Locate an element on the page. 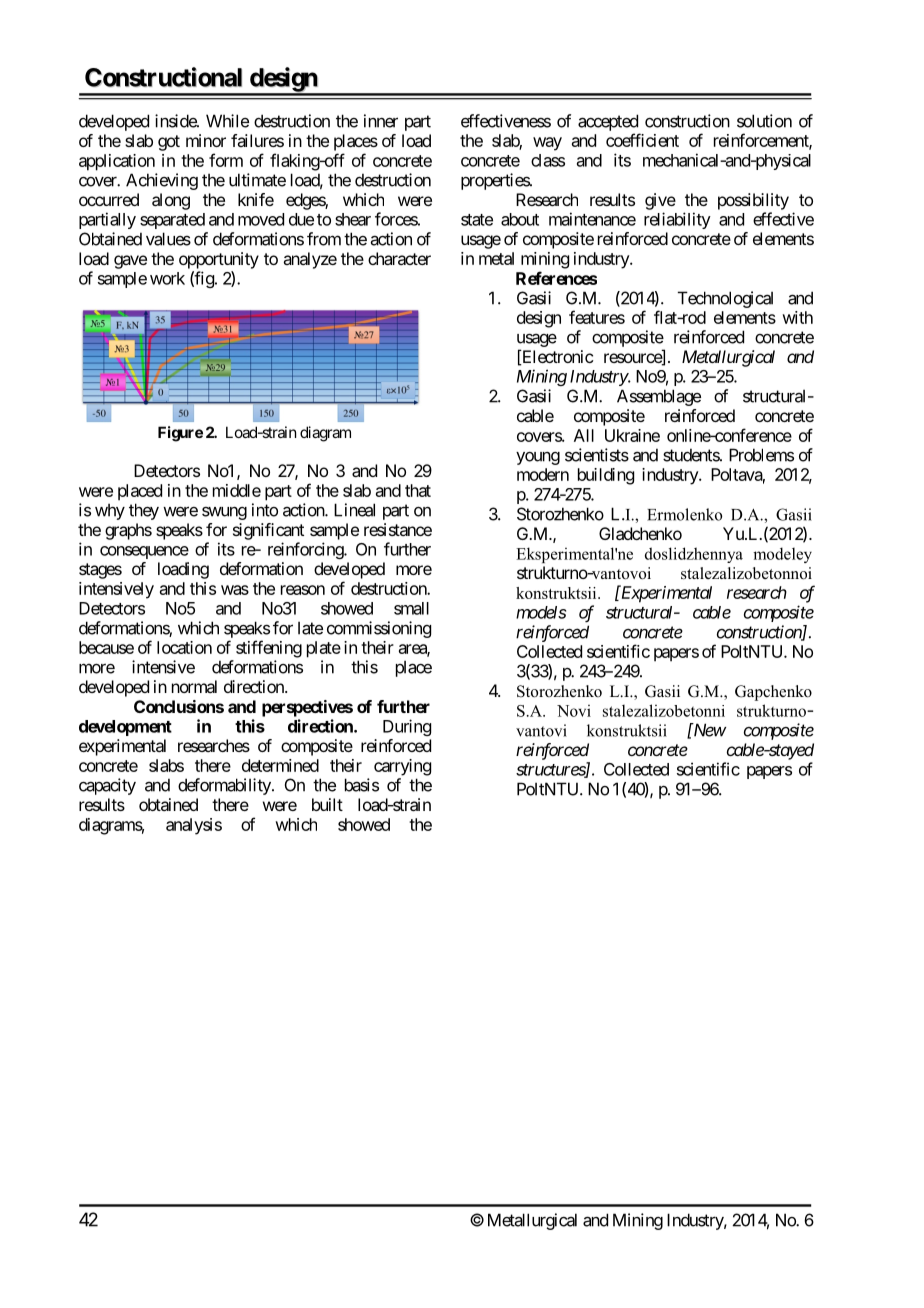 Image resolution: width=924 pixels, height=1308 pixels. building is located at coordinates (606, 476).
